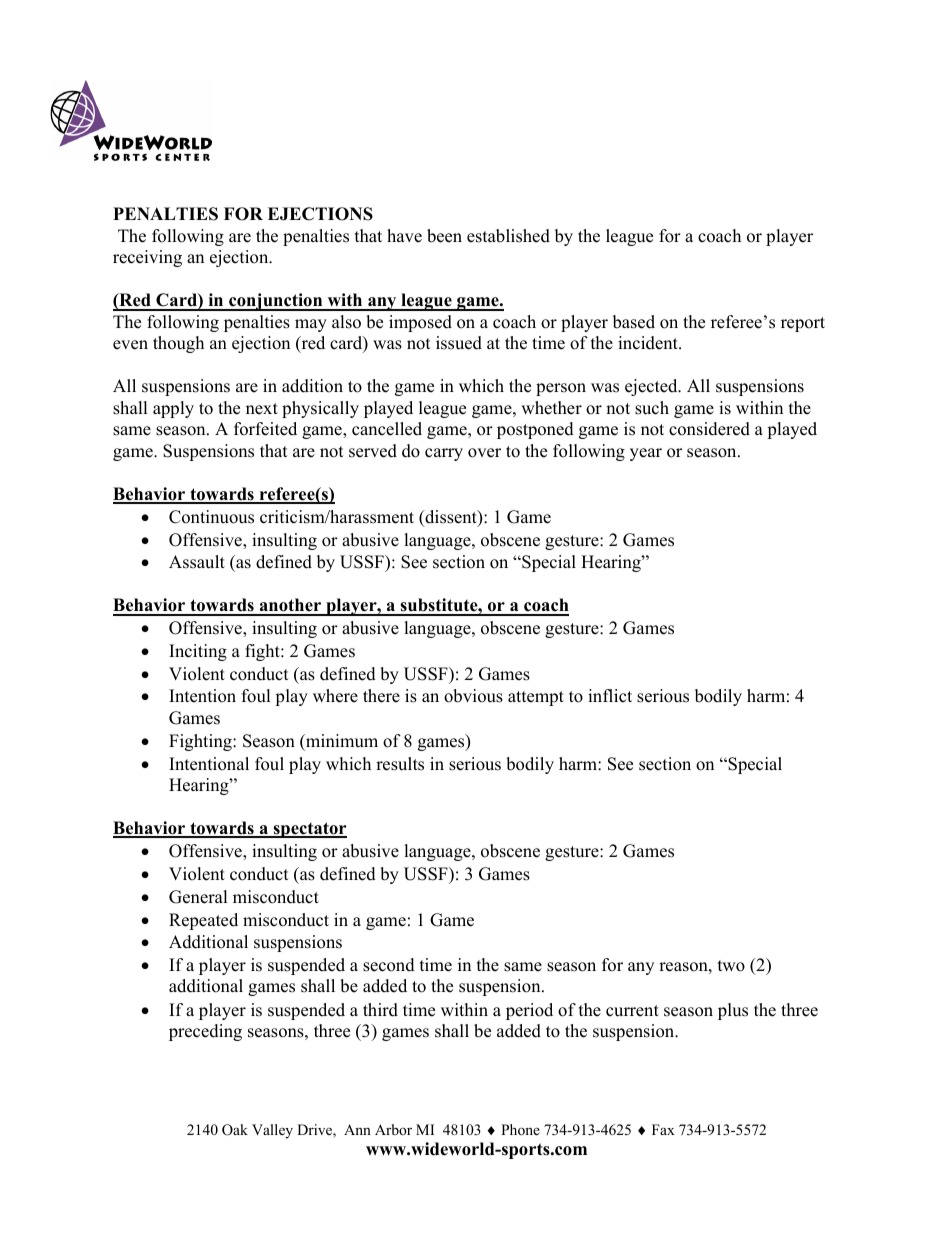 This screenshot has width=952, height=1233. What do you see at coordinates (444, 236) in the screenshot?
I see `been` at bounding box center [444, 236].
